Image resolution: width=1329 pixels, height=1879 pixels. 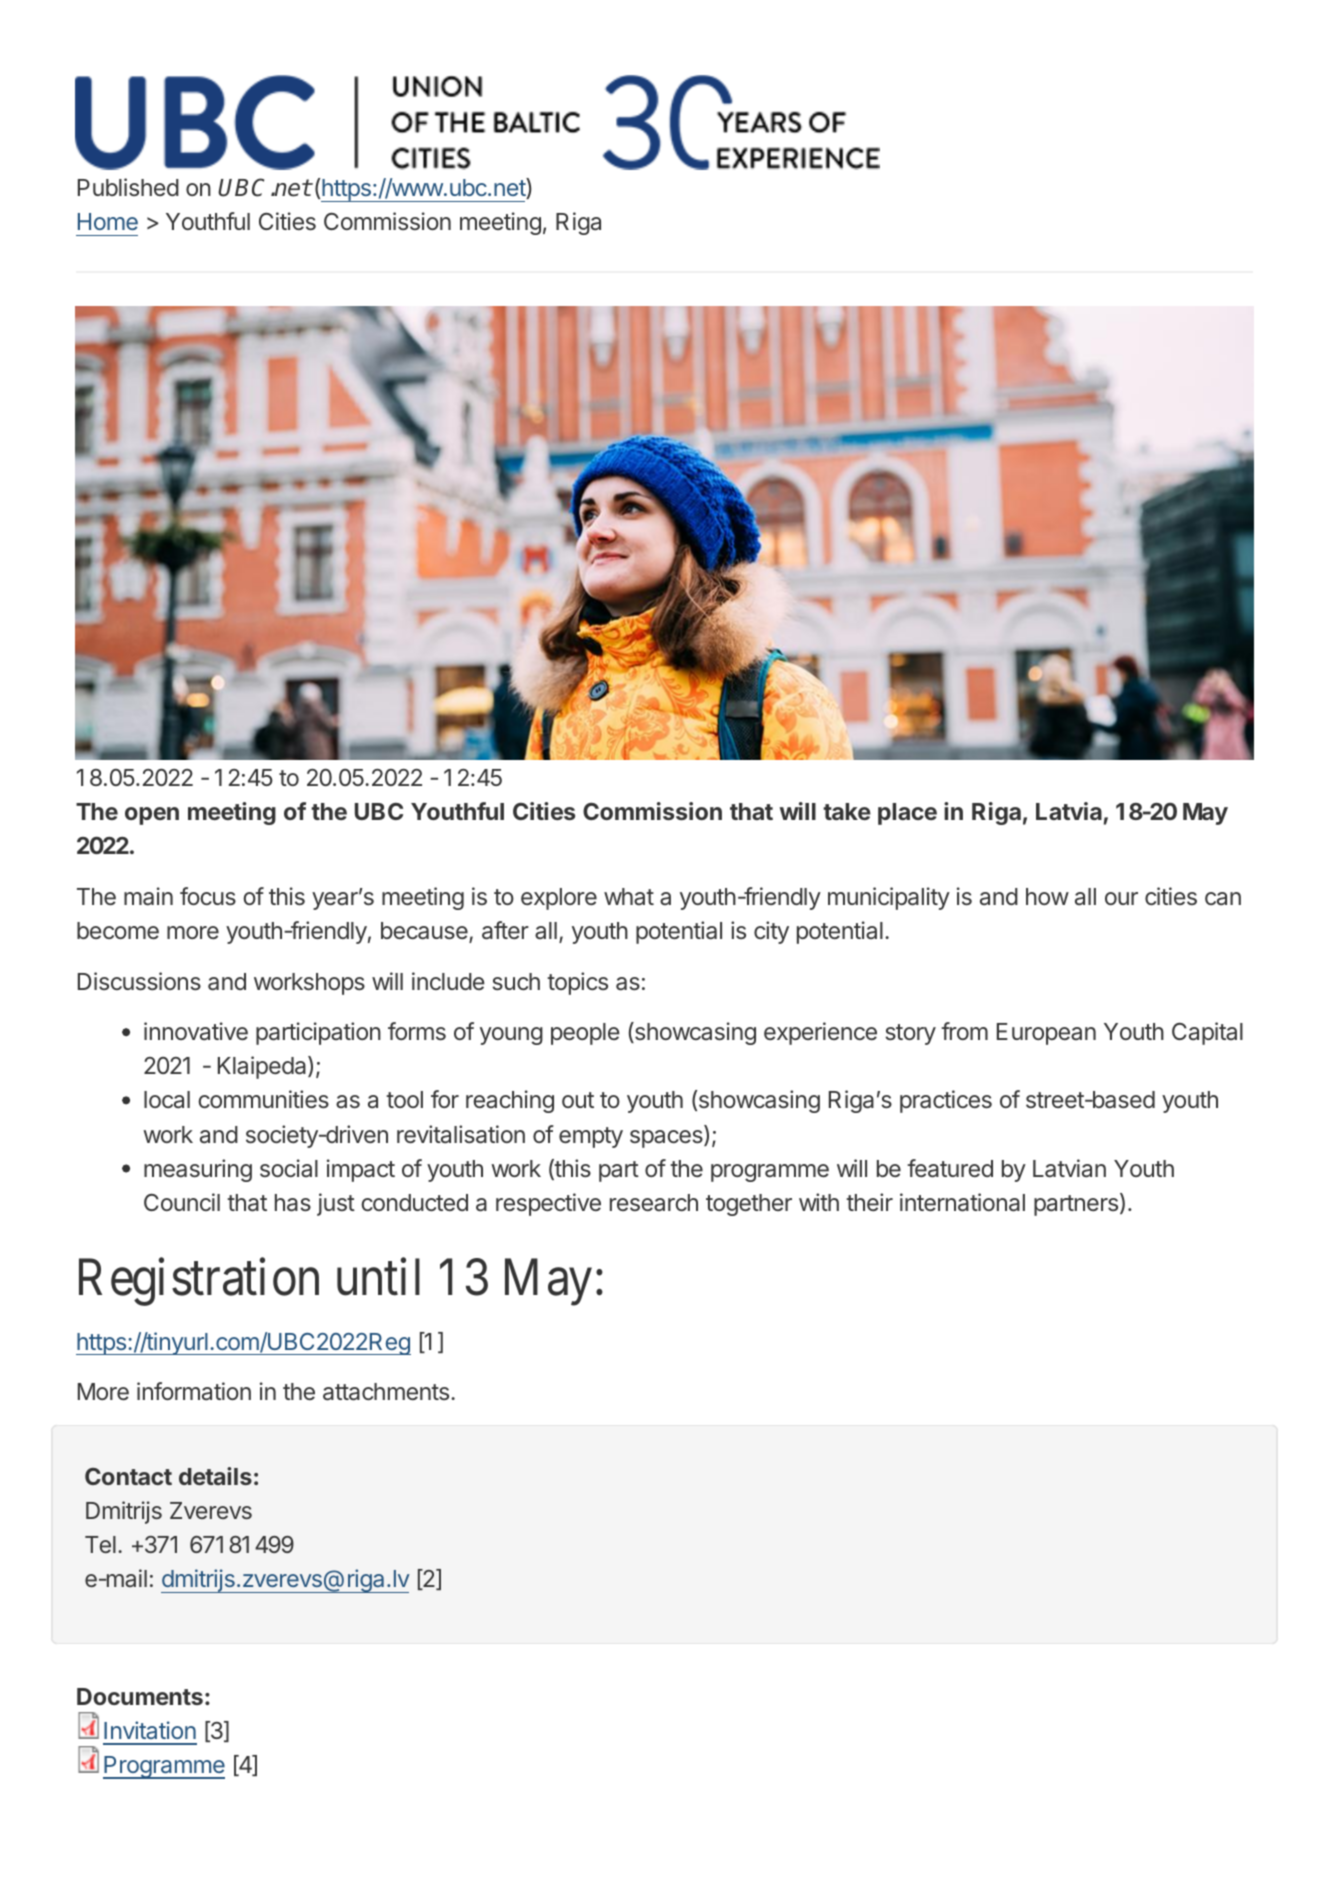 I want to click on take, so click(x=847, y=811).
